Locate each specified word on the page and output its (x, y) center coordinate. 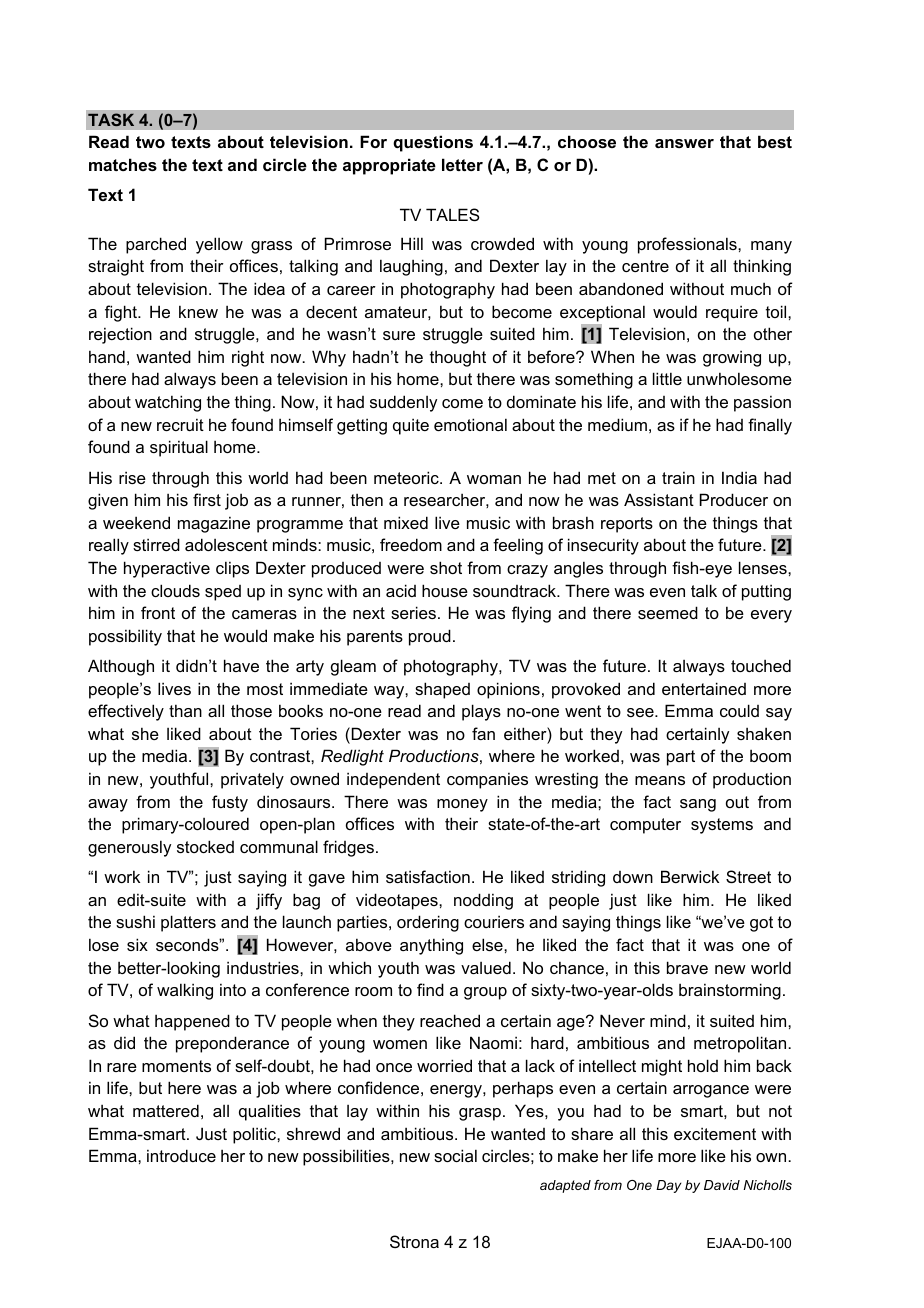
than (185, 710)
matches (123, 164)
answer (684, 143)
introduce (181, 1155)
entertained (704, 688)
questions (433, 143)
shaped (442, 690)
